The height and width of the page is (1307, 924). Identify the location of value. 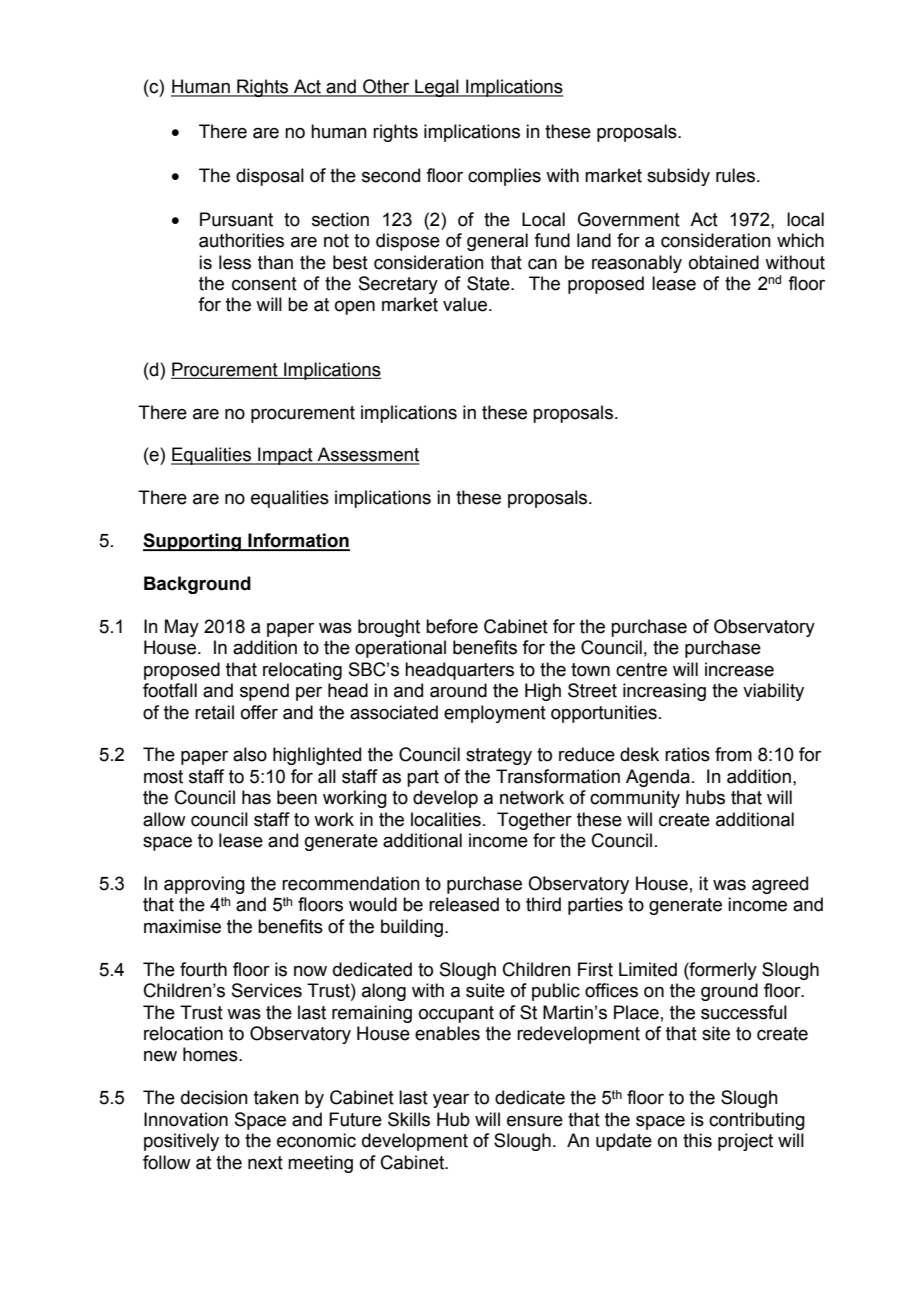
(465, 304).
